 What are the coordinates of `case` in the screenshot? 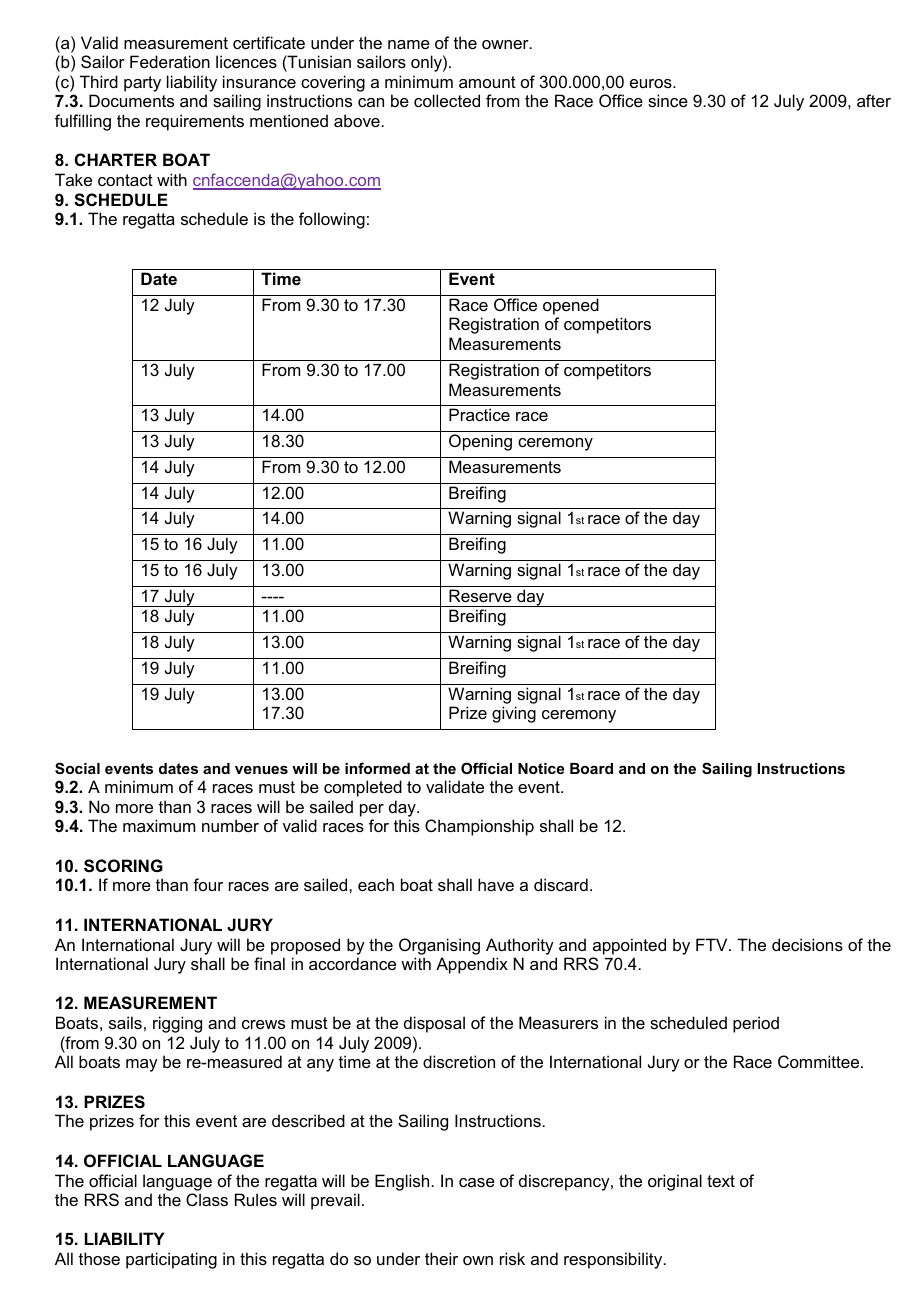 It's located at (477, 1182).
